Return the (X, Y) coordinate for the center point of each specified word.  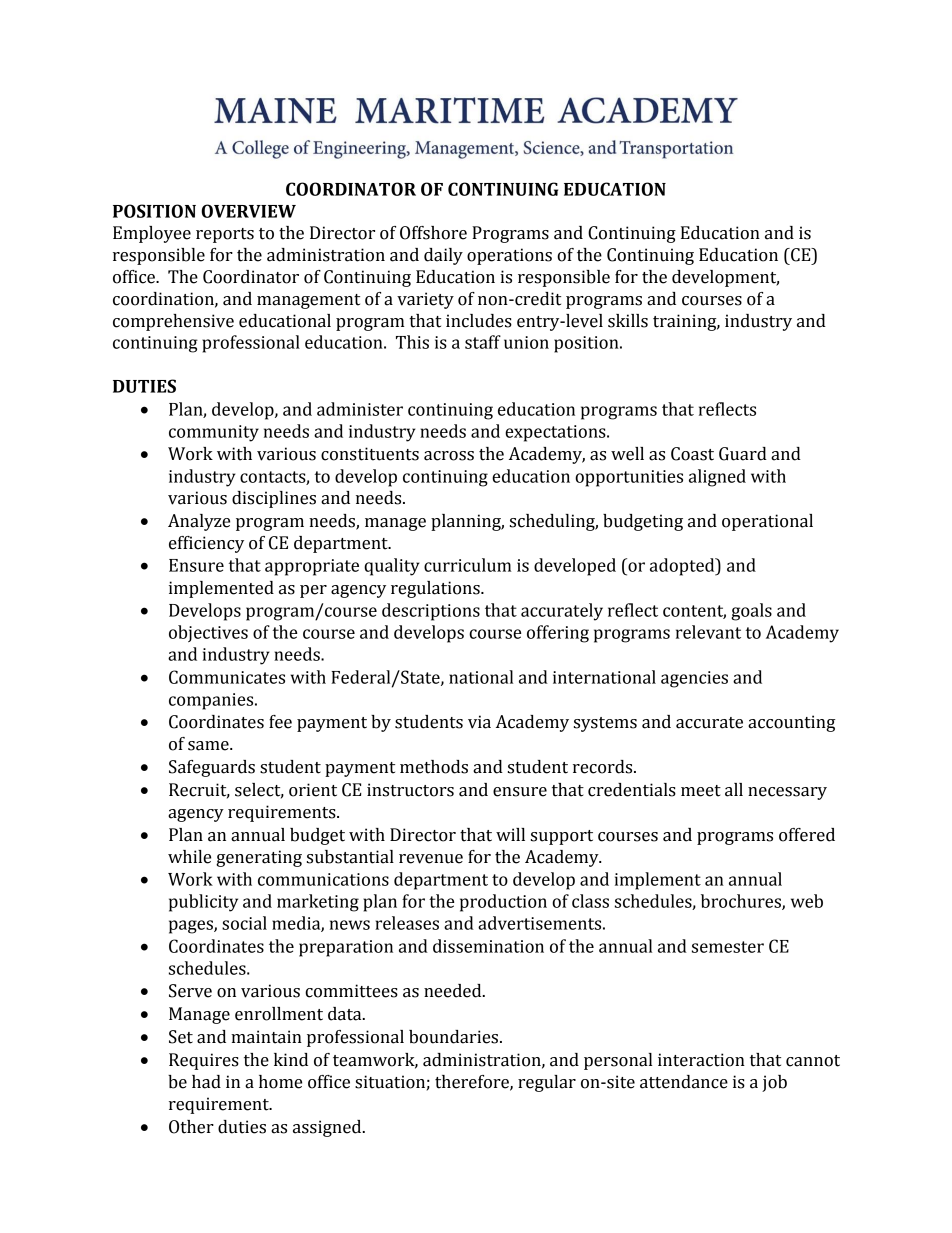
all (734, 790)
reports (225, 235)
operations (509, 256)
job (774, 1083)
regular (547, 1083)
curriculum (467, 565)
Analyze (199, 522)
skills (628, 321)
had (206, 1082)
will (510, 834)
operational (767, 522)
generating (259, 858)
